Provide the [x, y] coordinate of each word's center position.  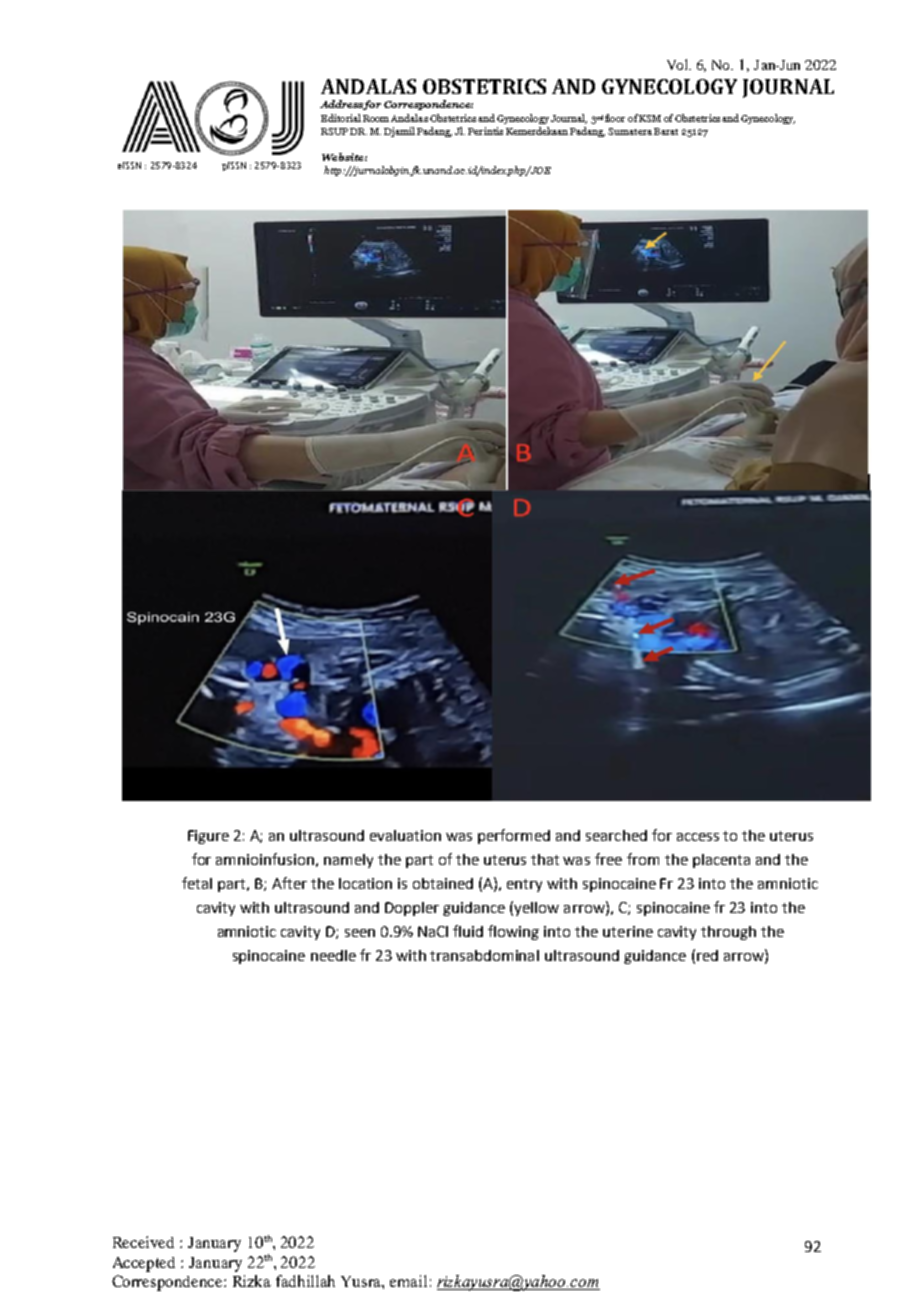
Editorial [341, 118]
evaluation [405, 835]
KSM [650, 118]
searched [616, 835]
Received [143, 1242]
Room [376, 118]
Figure [208, 837]
